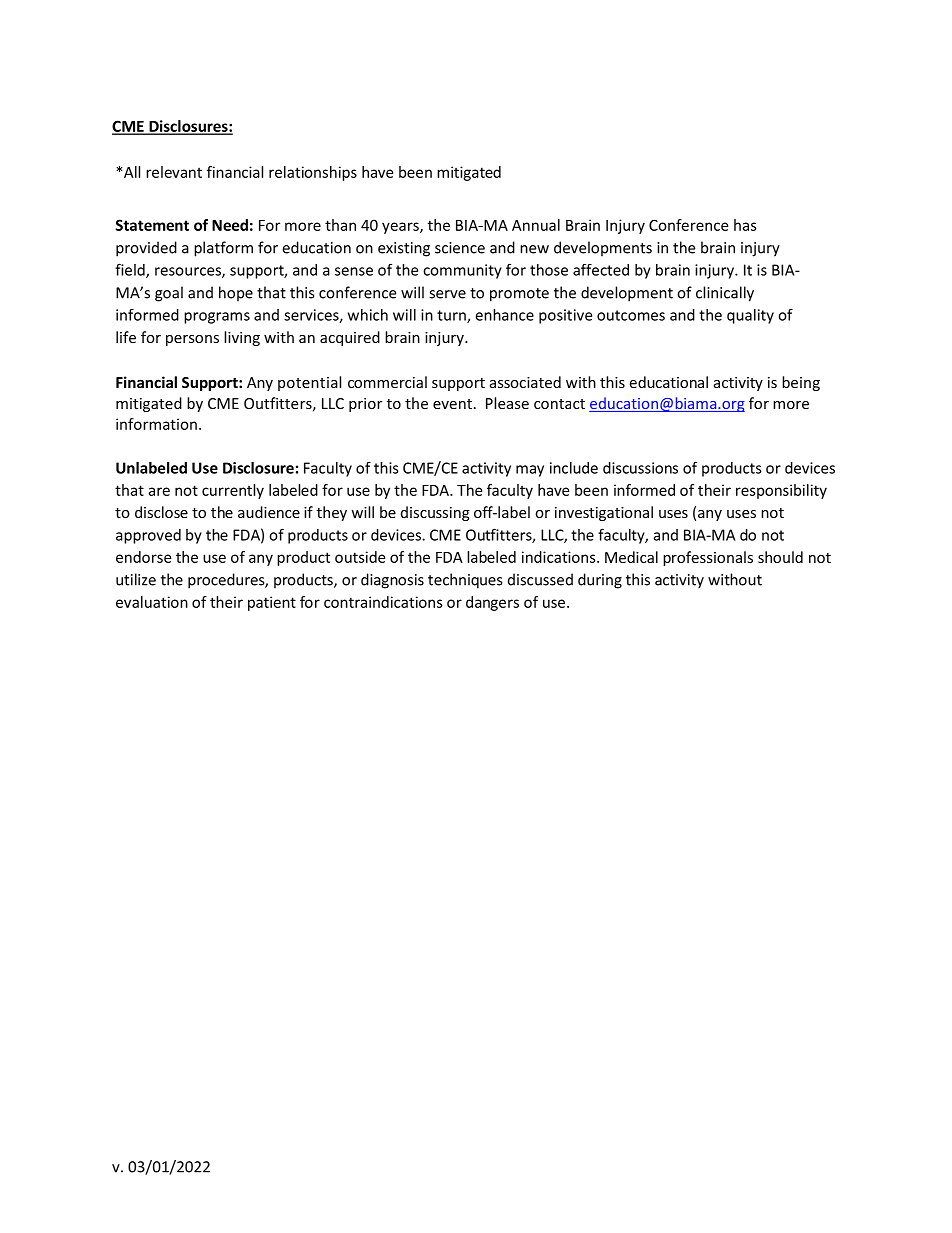 This screenshot has height=1233, width=952. Describe the element at coordinates (465, 581) in the screenshot. I see `techniques` at that location.
